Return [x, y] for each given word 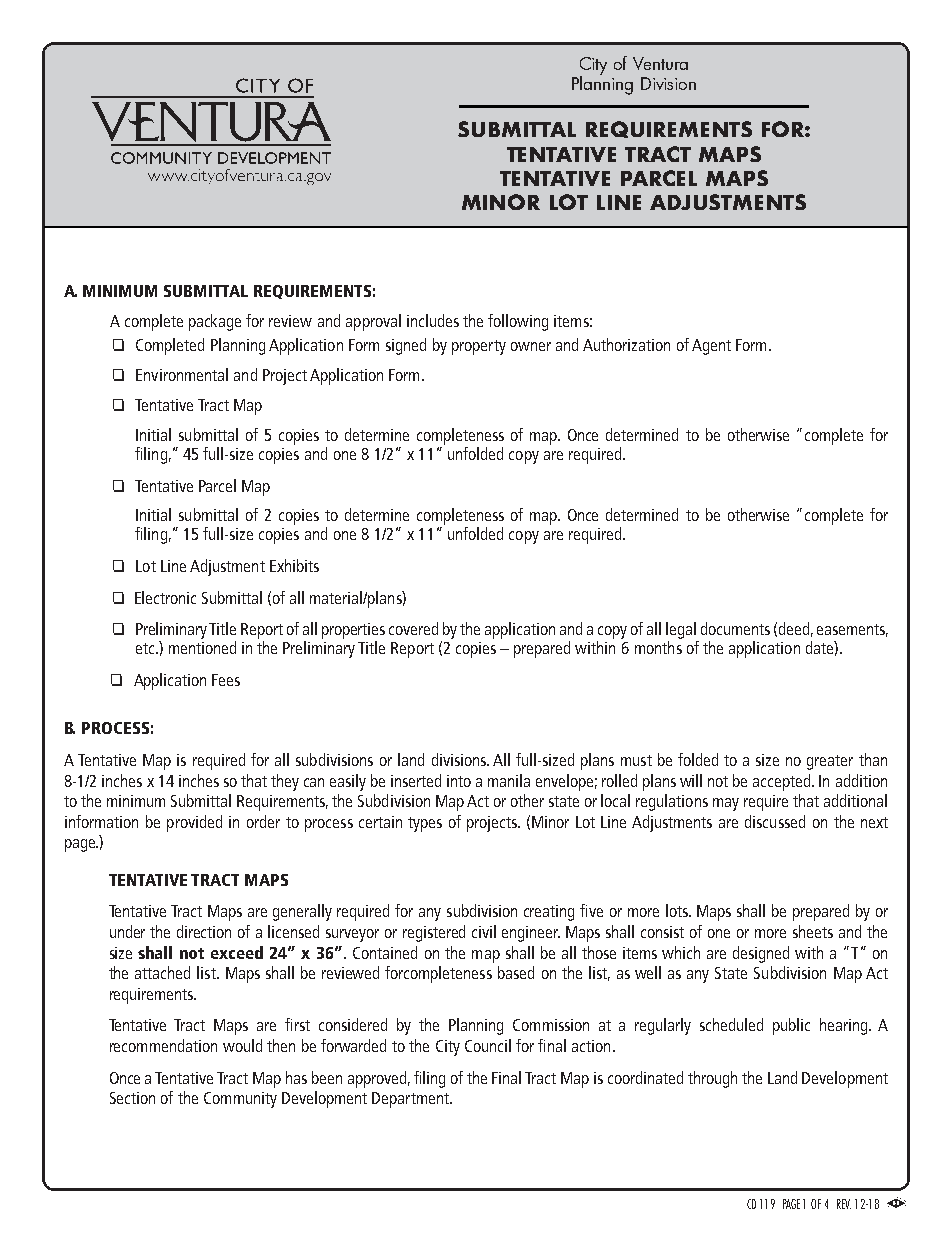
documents [735, 628]
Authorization [626, 344]
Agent [711, 347]
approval [373, 322]
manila [509, 780]
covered [413, 628]
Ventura [660, 63]
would [242, 1045]
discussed [775, 821]
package [215, 322]
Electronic [165, 597]
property [479, 347]
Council [488, 1045]
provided [194, 823]
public [791, 1026]
